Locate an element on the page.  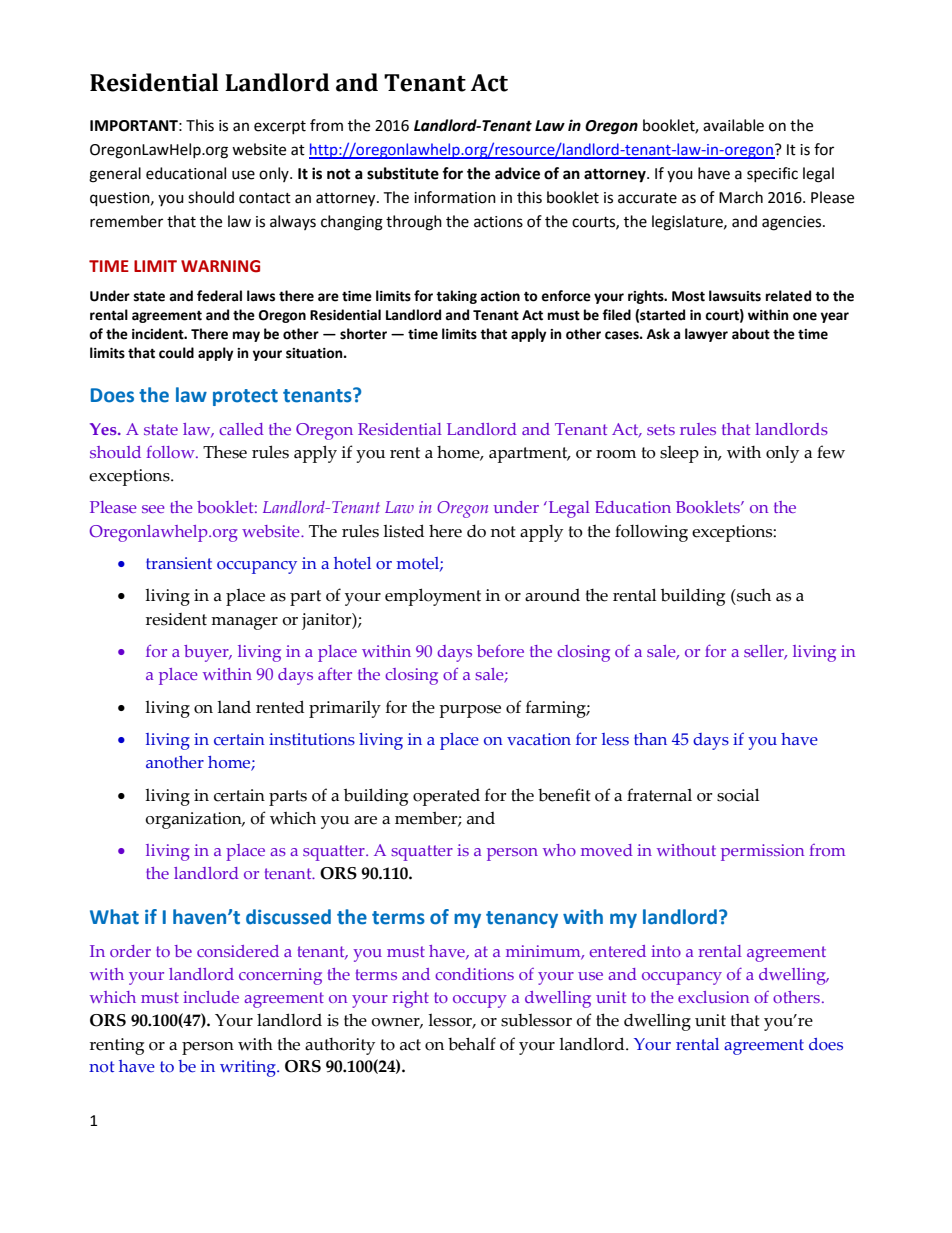
such is located at coordinates (753, 595).
